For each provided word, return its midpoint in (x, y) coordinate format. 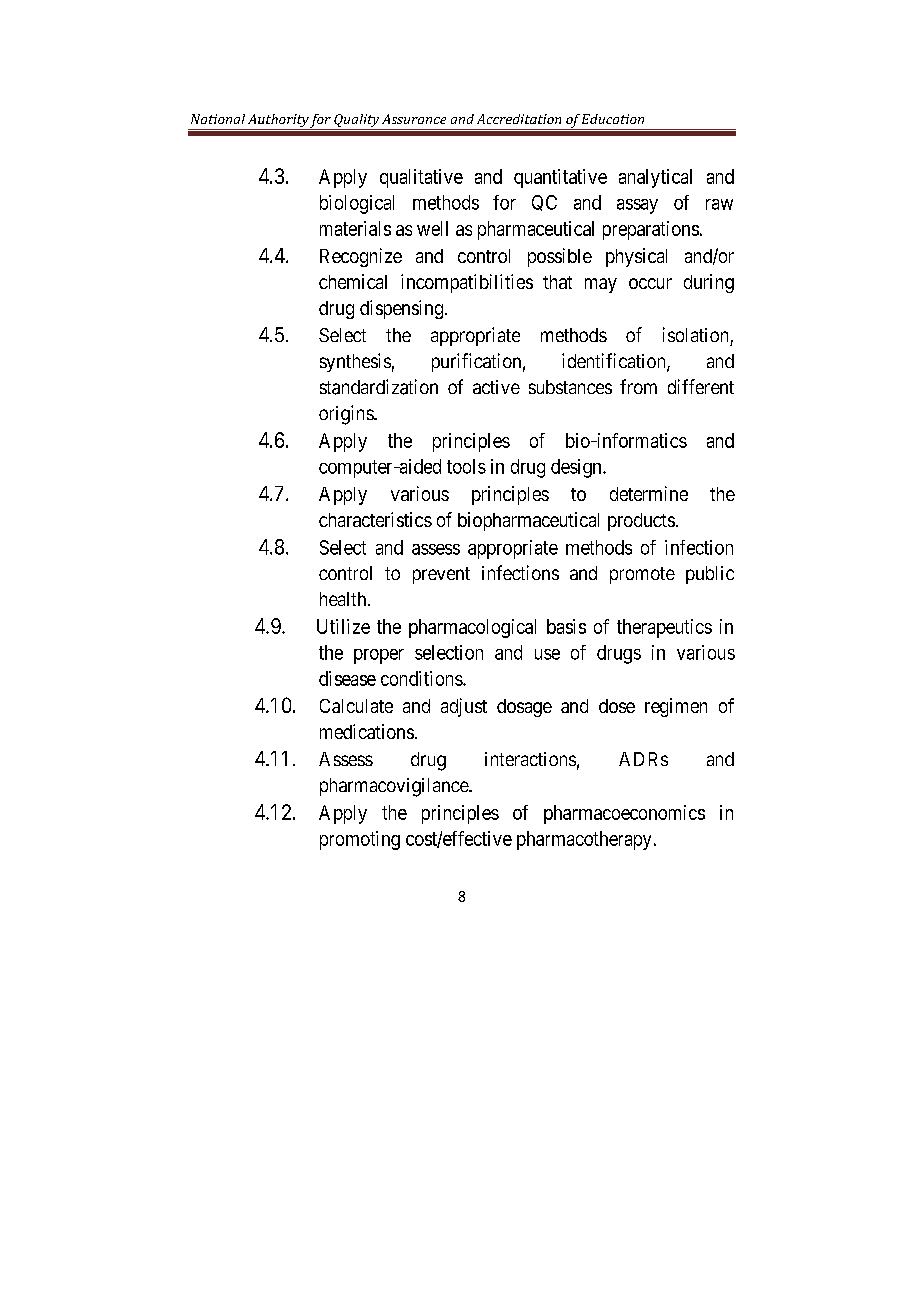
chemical (353, 281)
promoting (360, 840)
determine (649, 493)
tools (466, 466)
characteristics (375, 519)
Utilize (343, 626)
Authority (278, 122)
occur (650, 283)
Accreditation (519, 119)
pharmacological (472, 628)
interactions (530, 759)
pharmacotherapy (584, 840)
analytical (655, 178)
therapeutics (664, 628)
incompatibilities (467, 283)
